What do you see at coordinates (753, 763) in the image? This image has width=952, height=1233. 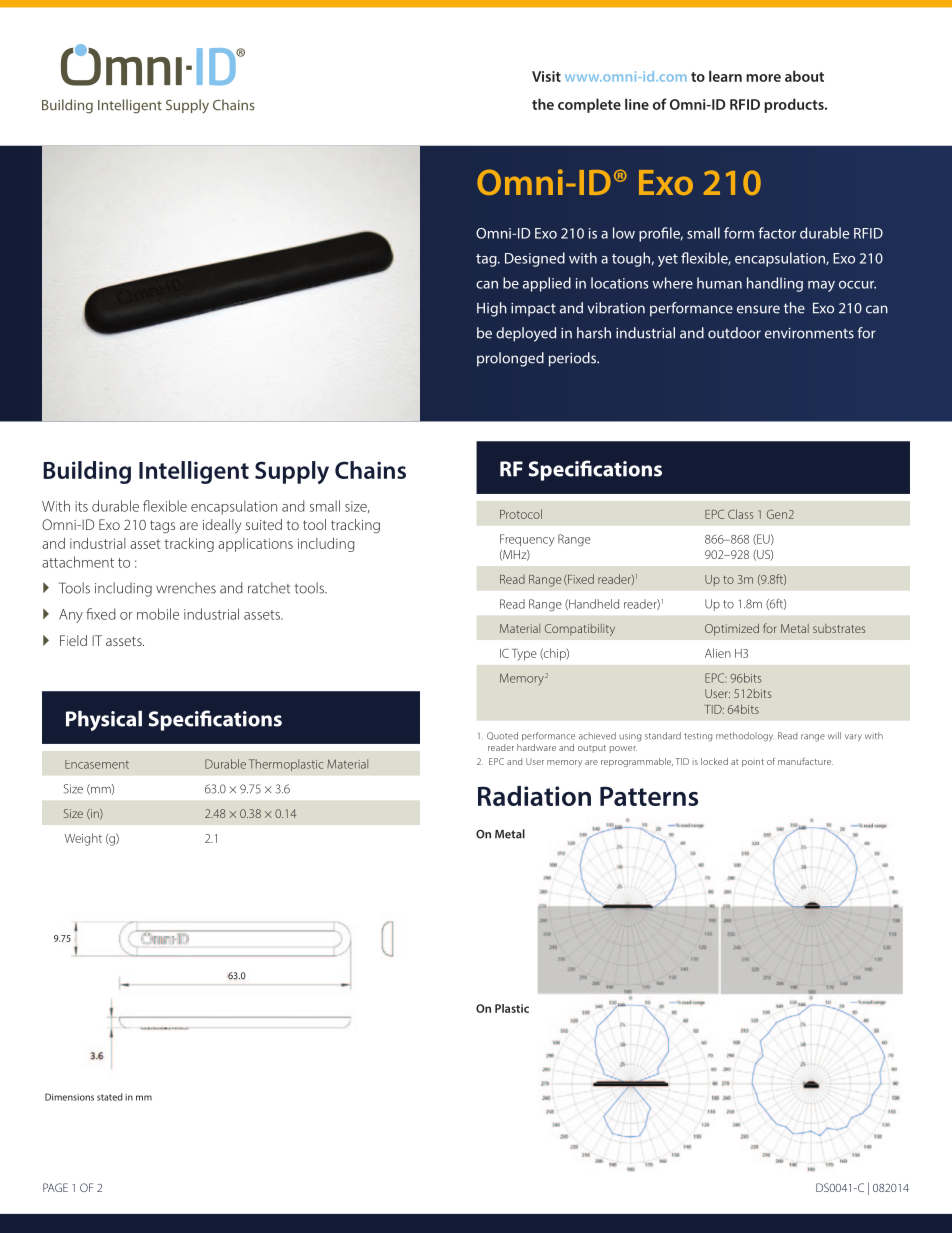 I see `point` at bounding box center [753, 763].
